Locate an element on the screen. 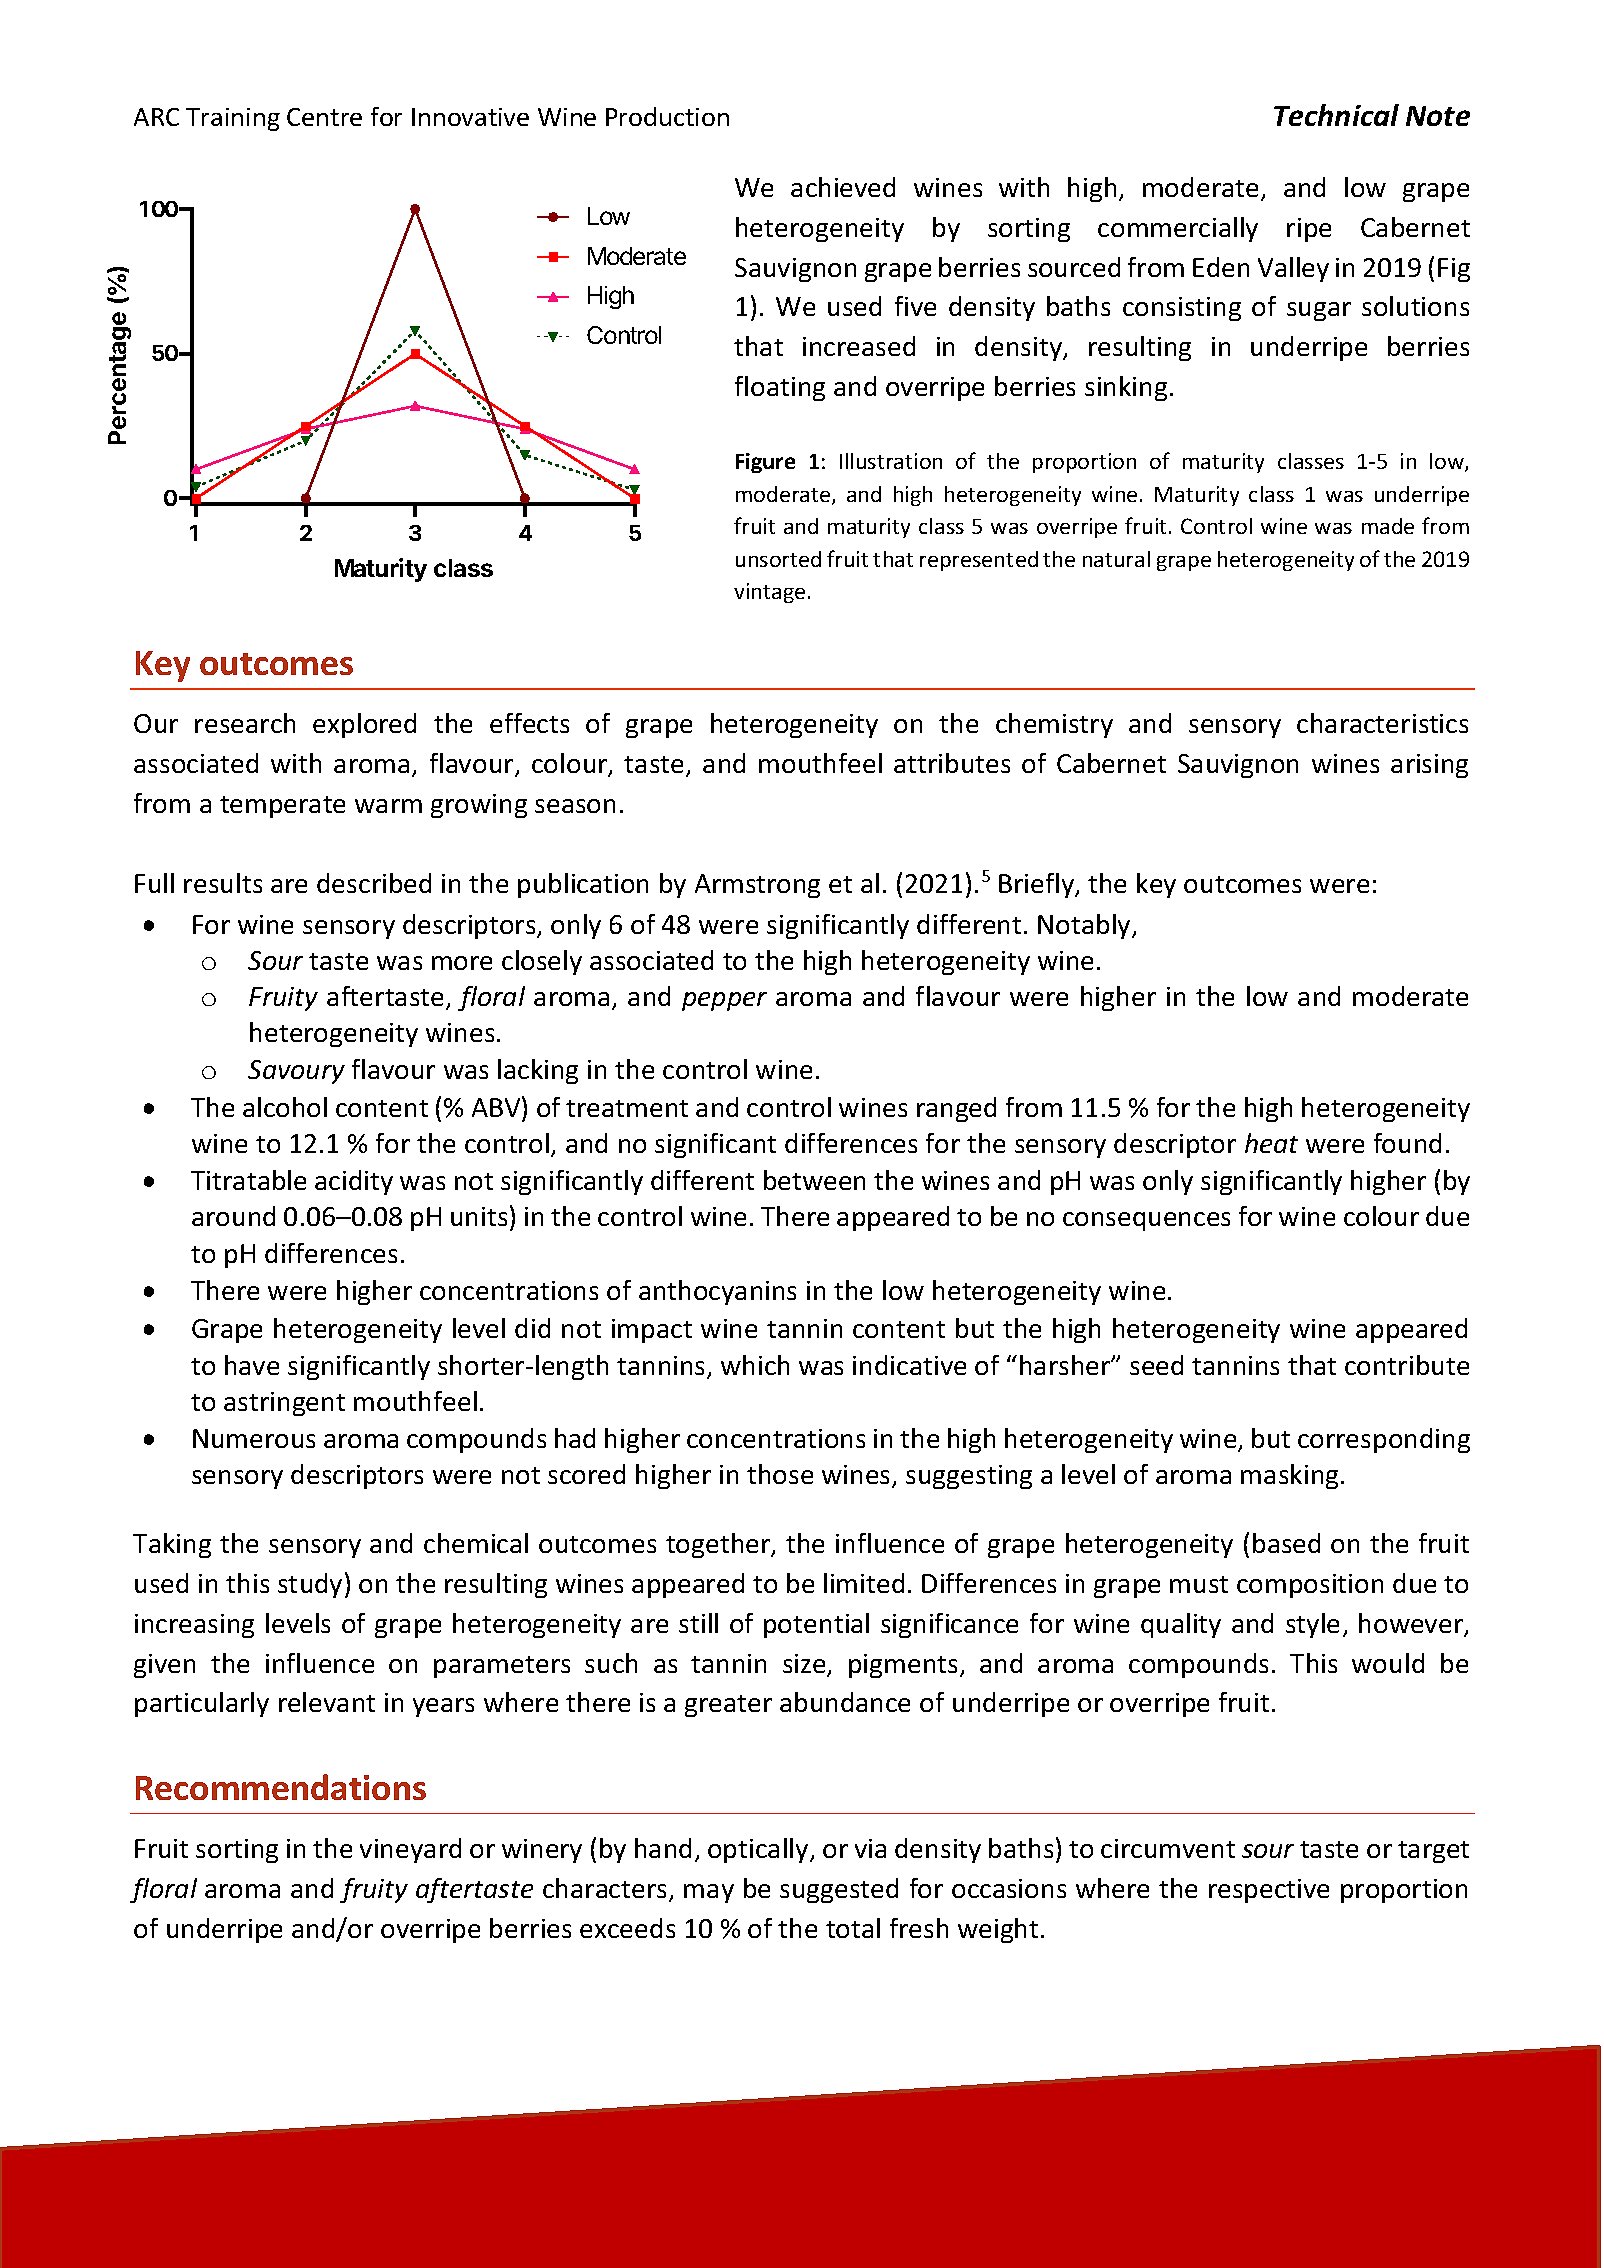 The width and height of the screenshot is (1604, 2268). achieved is located at coordinates (843, 187).
